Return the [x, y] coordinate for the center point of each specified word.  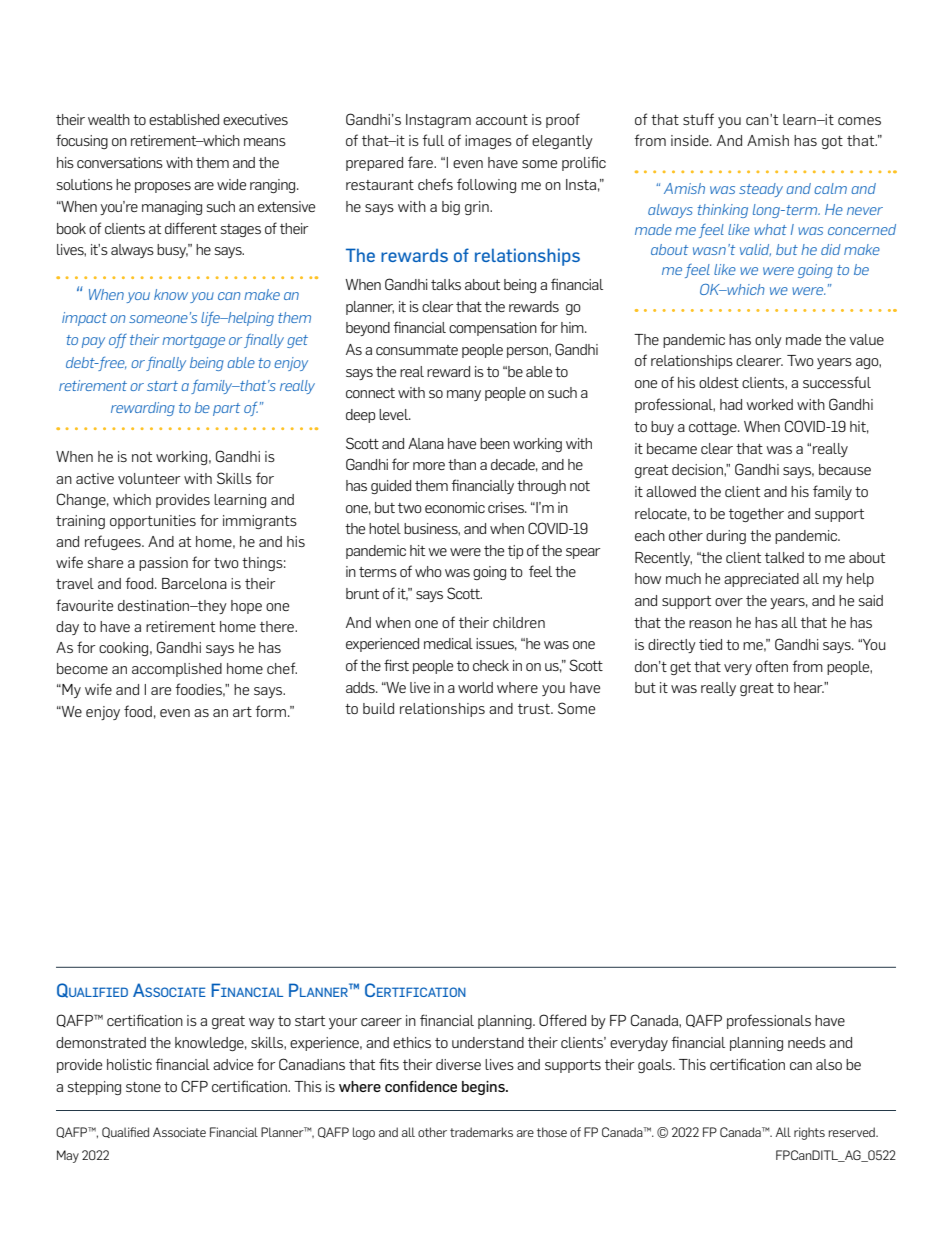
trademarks [481, 1132]
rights [809, 1133]
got [832, 142]
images [488, 142]
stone [143, 1087]
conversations [120, 162]
